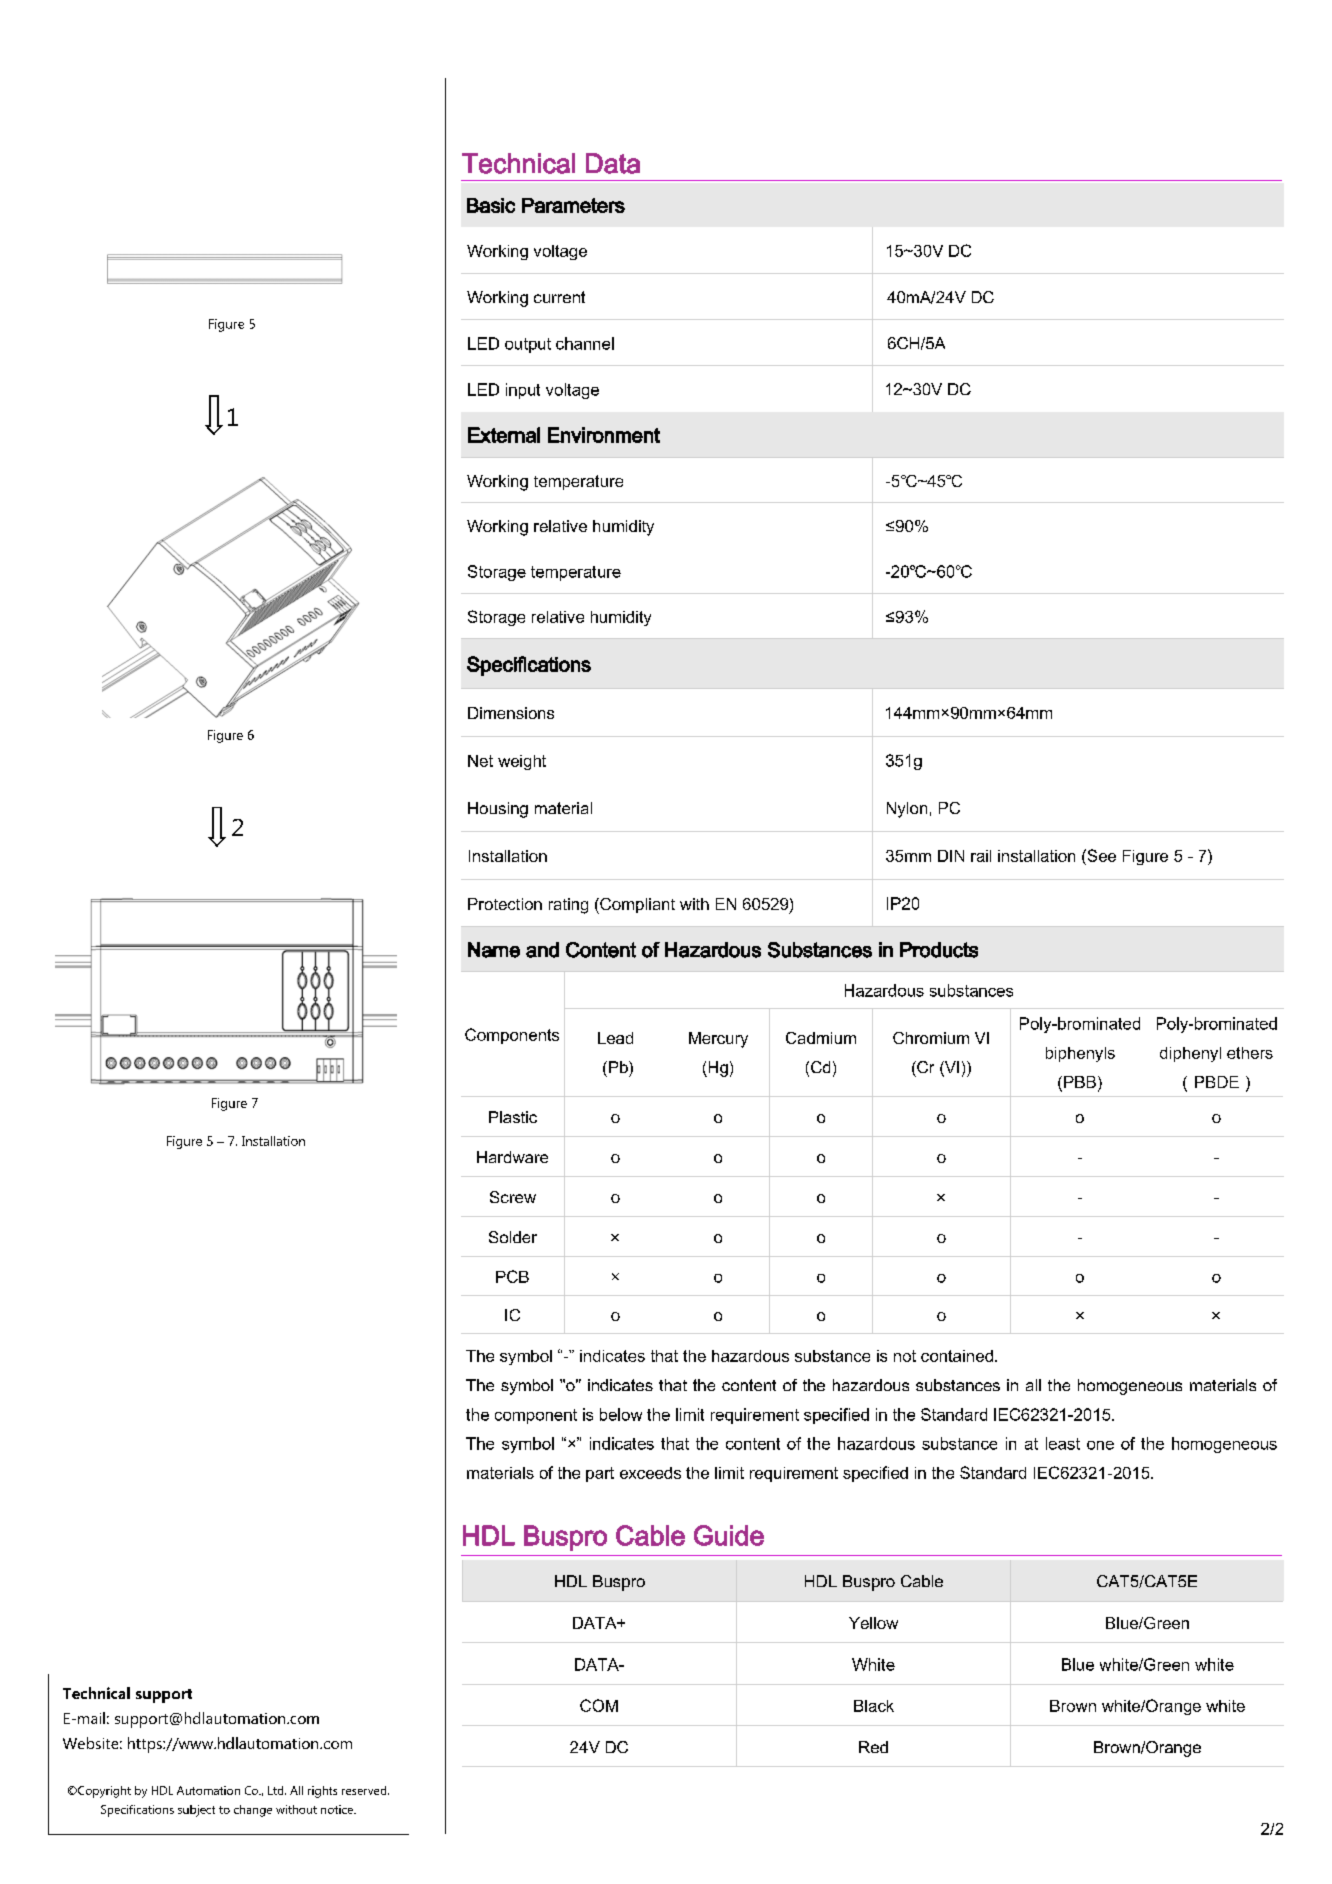  Describe the element at coordinates (491, 205) in the screenshot. I see `Basic` at that location.
